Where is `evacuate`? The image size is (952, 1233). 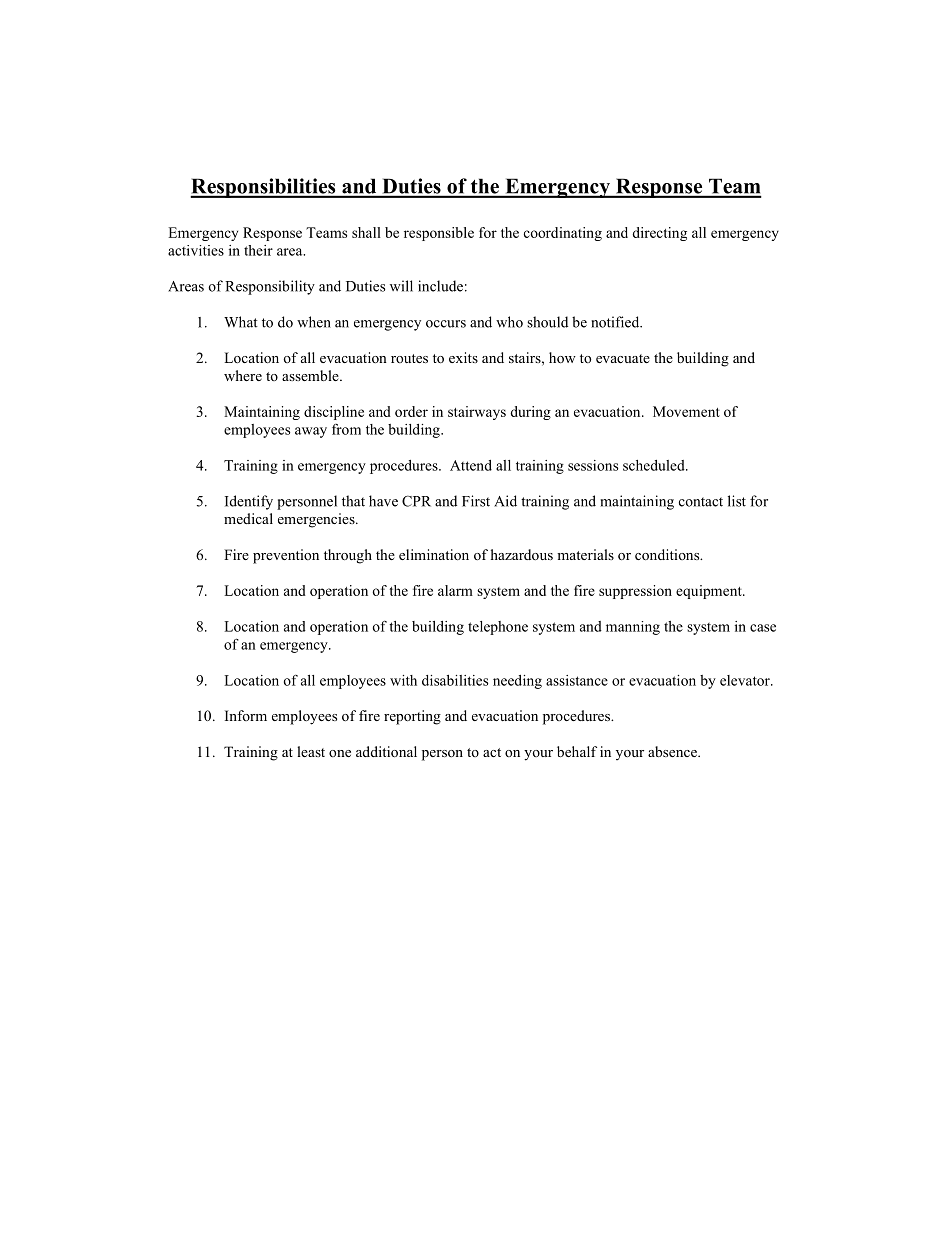 evacuate is located at coordinates (623, 358).
